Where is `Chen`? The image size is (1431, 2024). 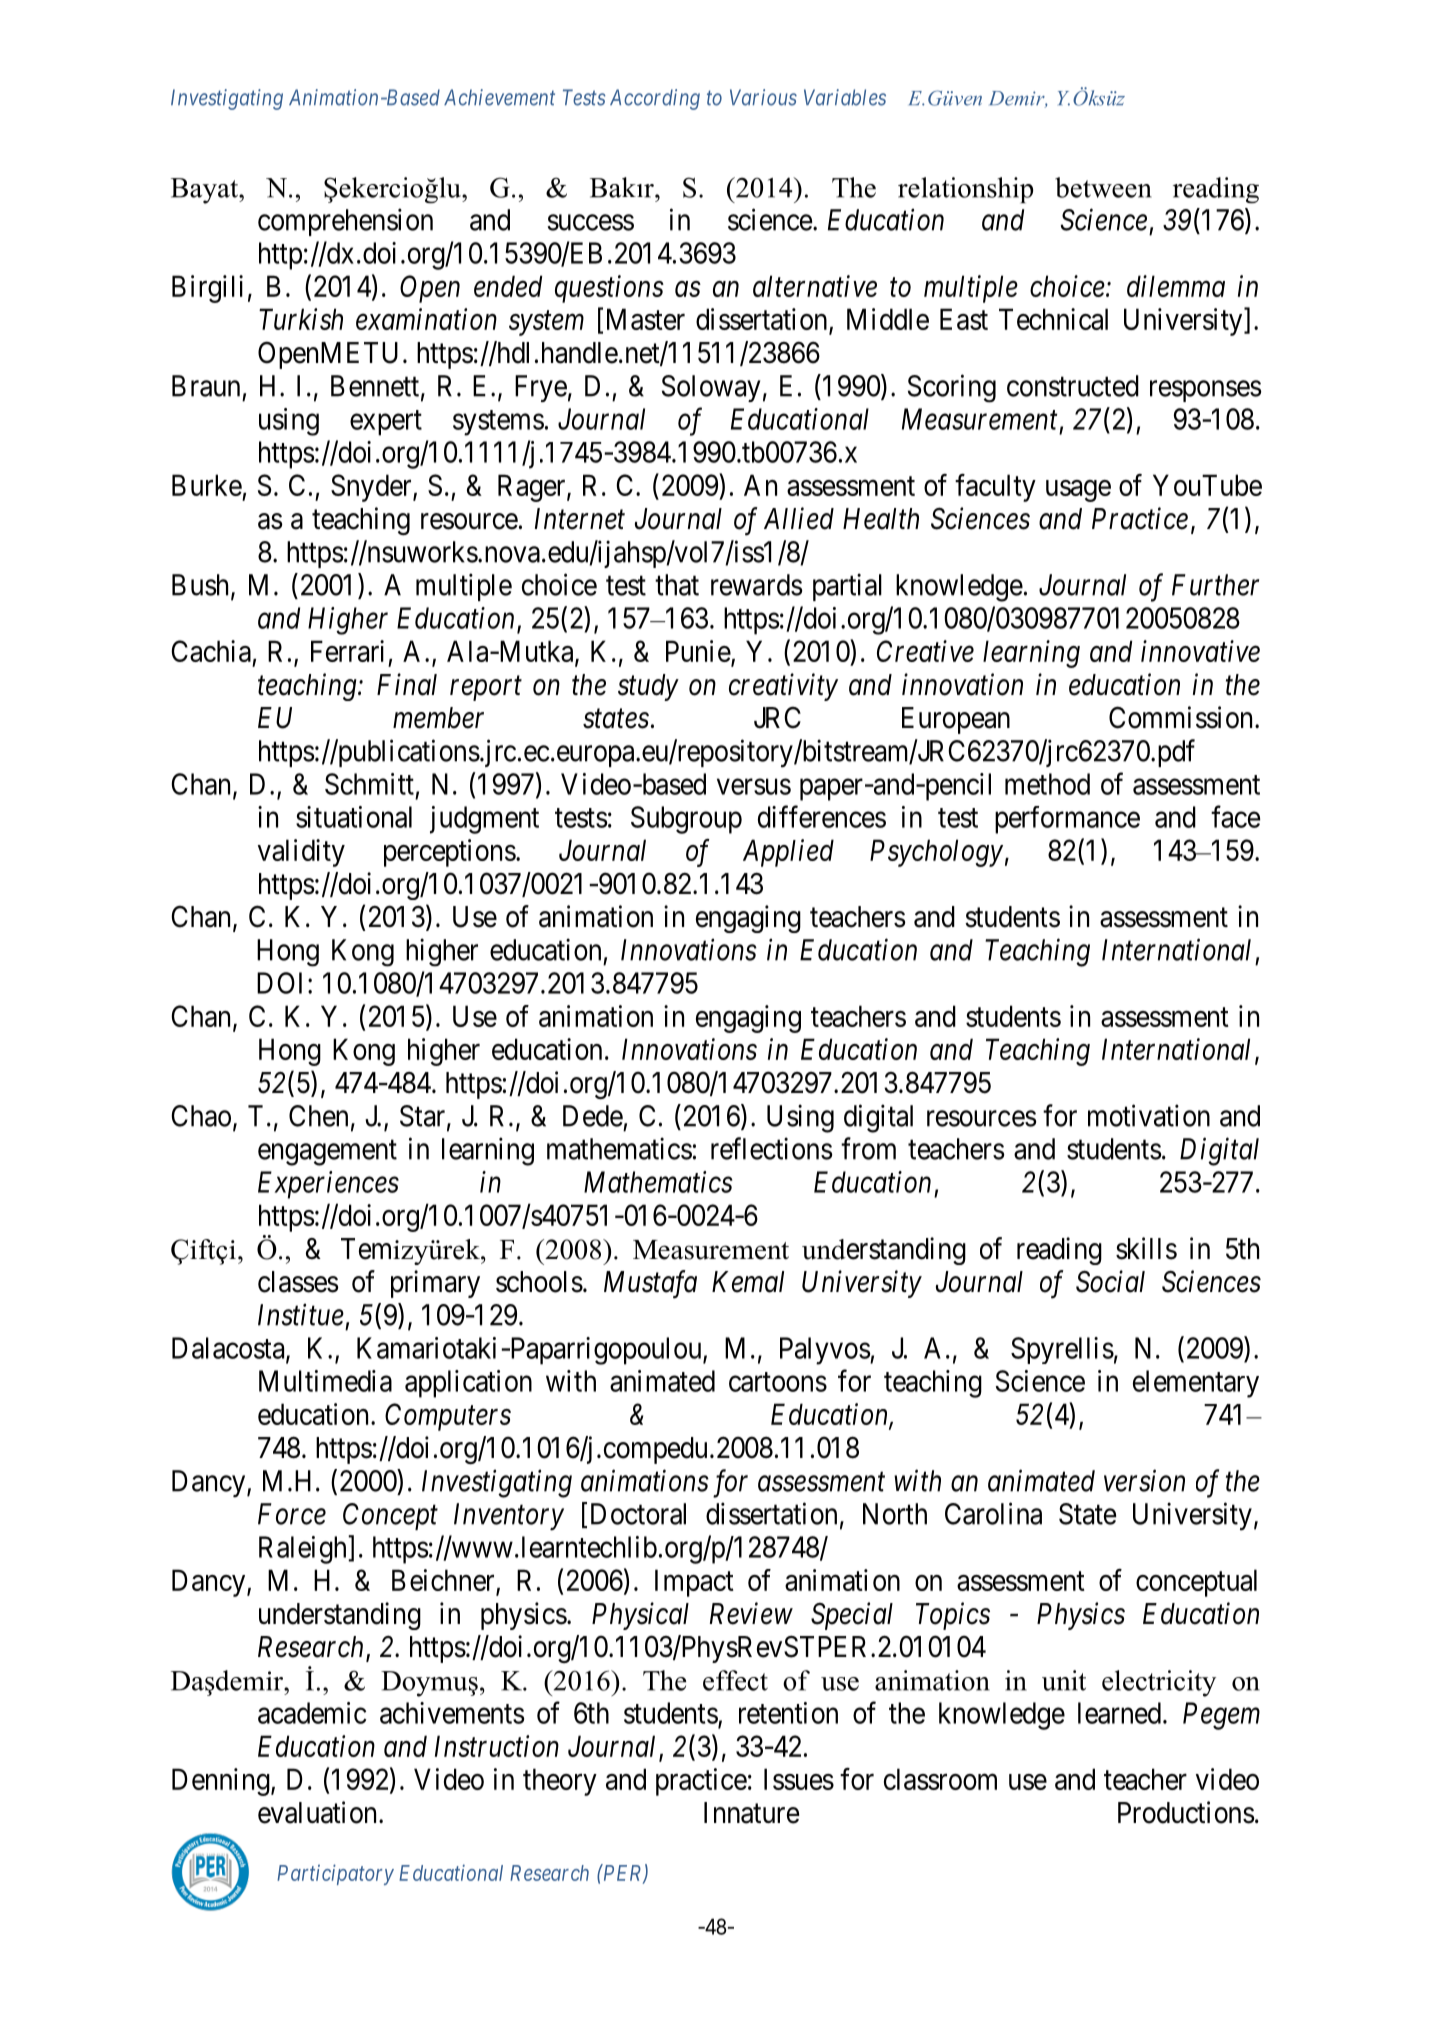 Chen is located at coordinates (318, 1116).
